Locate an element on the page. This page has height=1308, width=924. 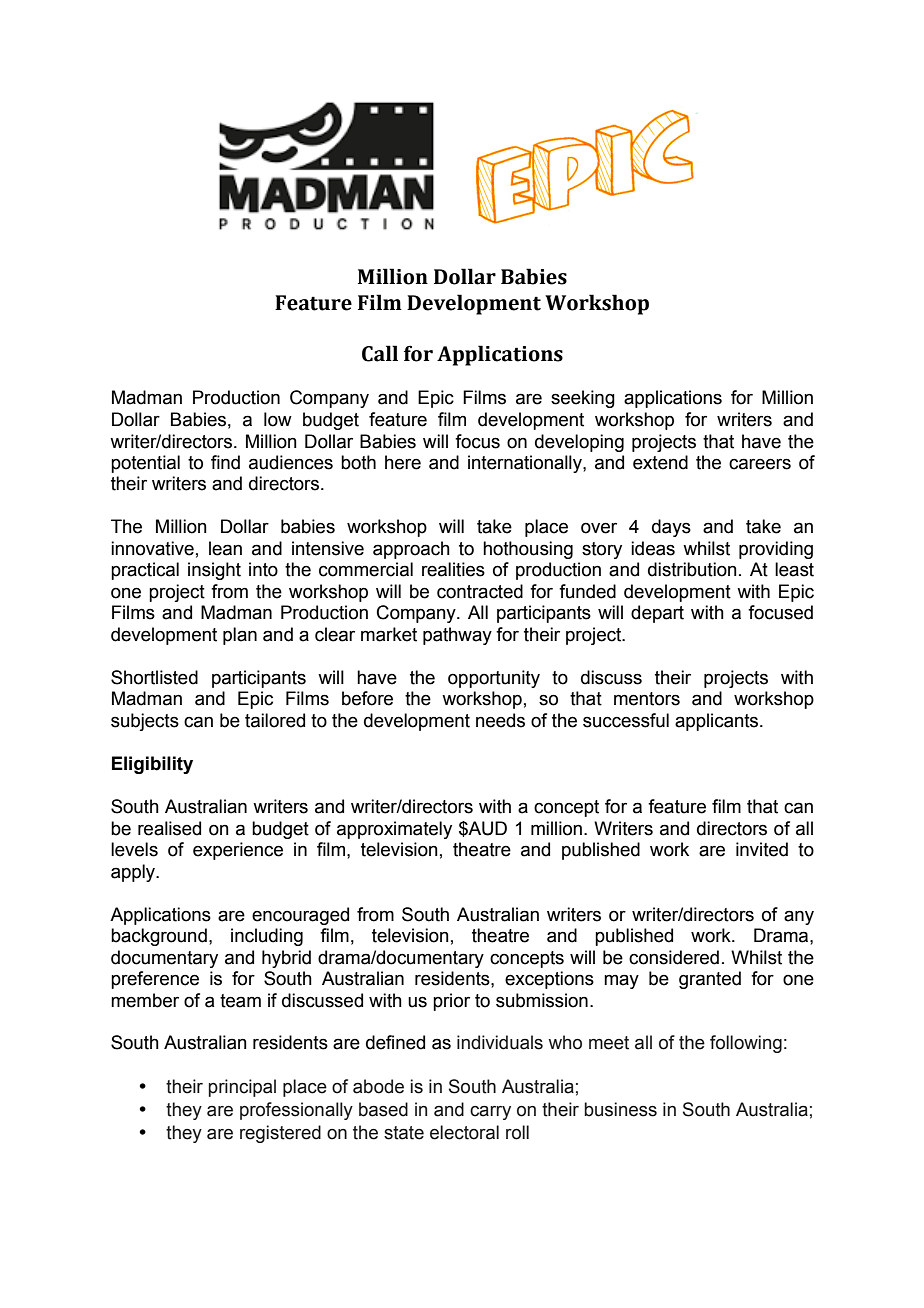
applicants is located at coordinates (718, 722).
